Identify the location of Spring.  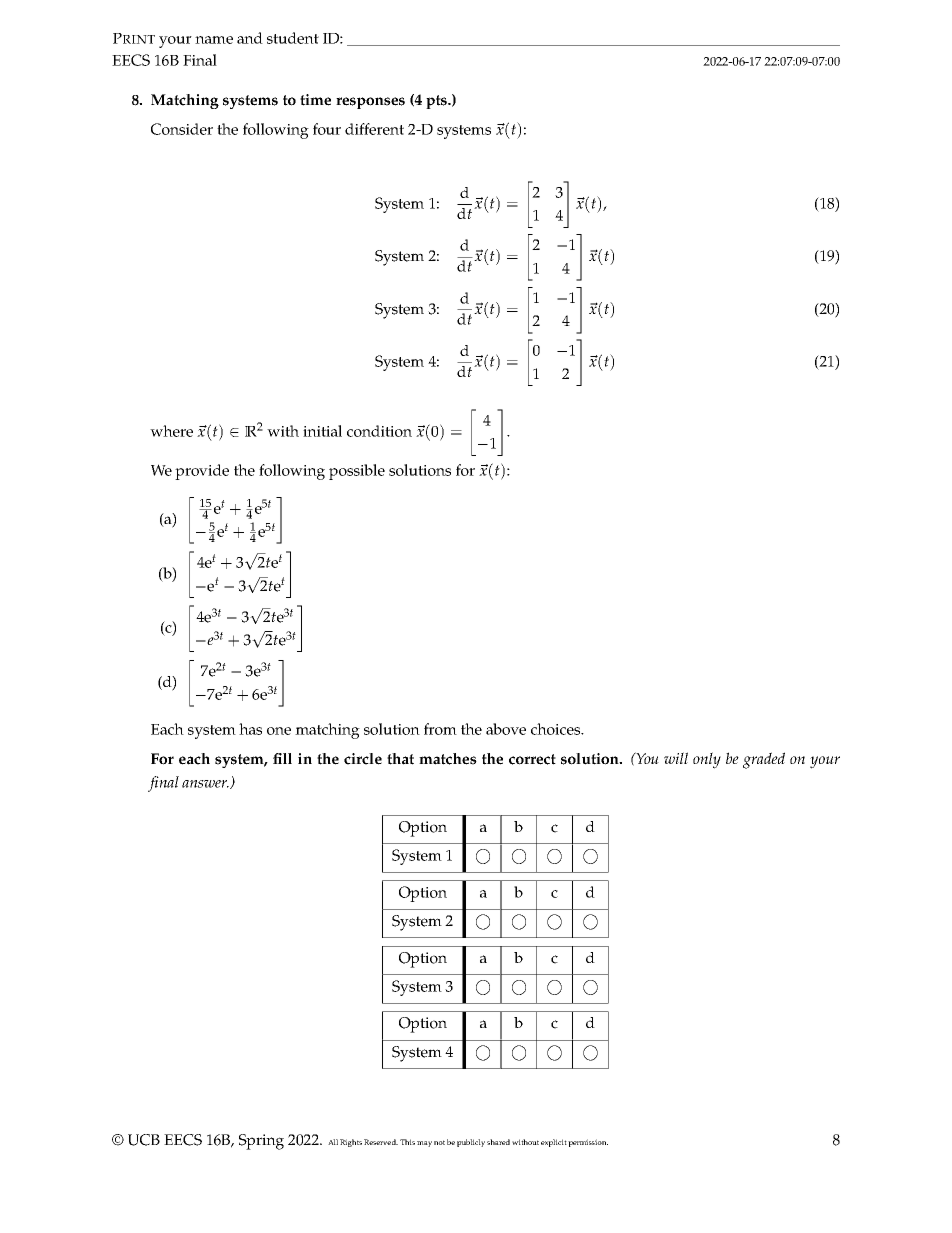
(261, 1142).
